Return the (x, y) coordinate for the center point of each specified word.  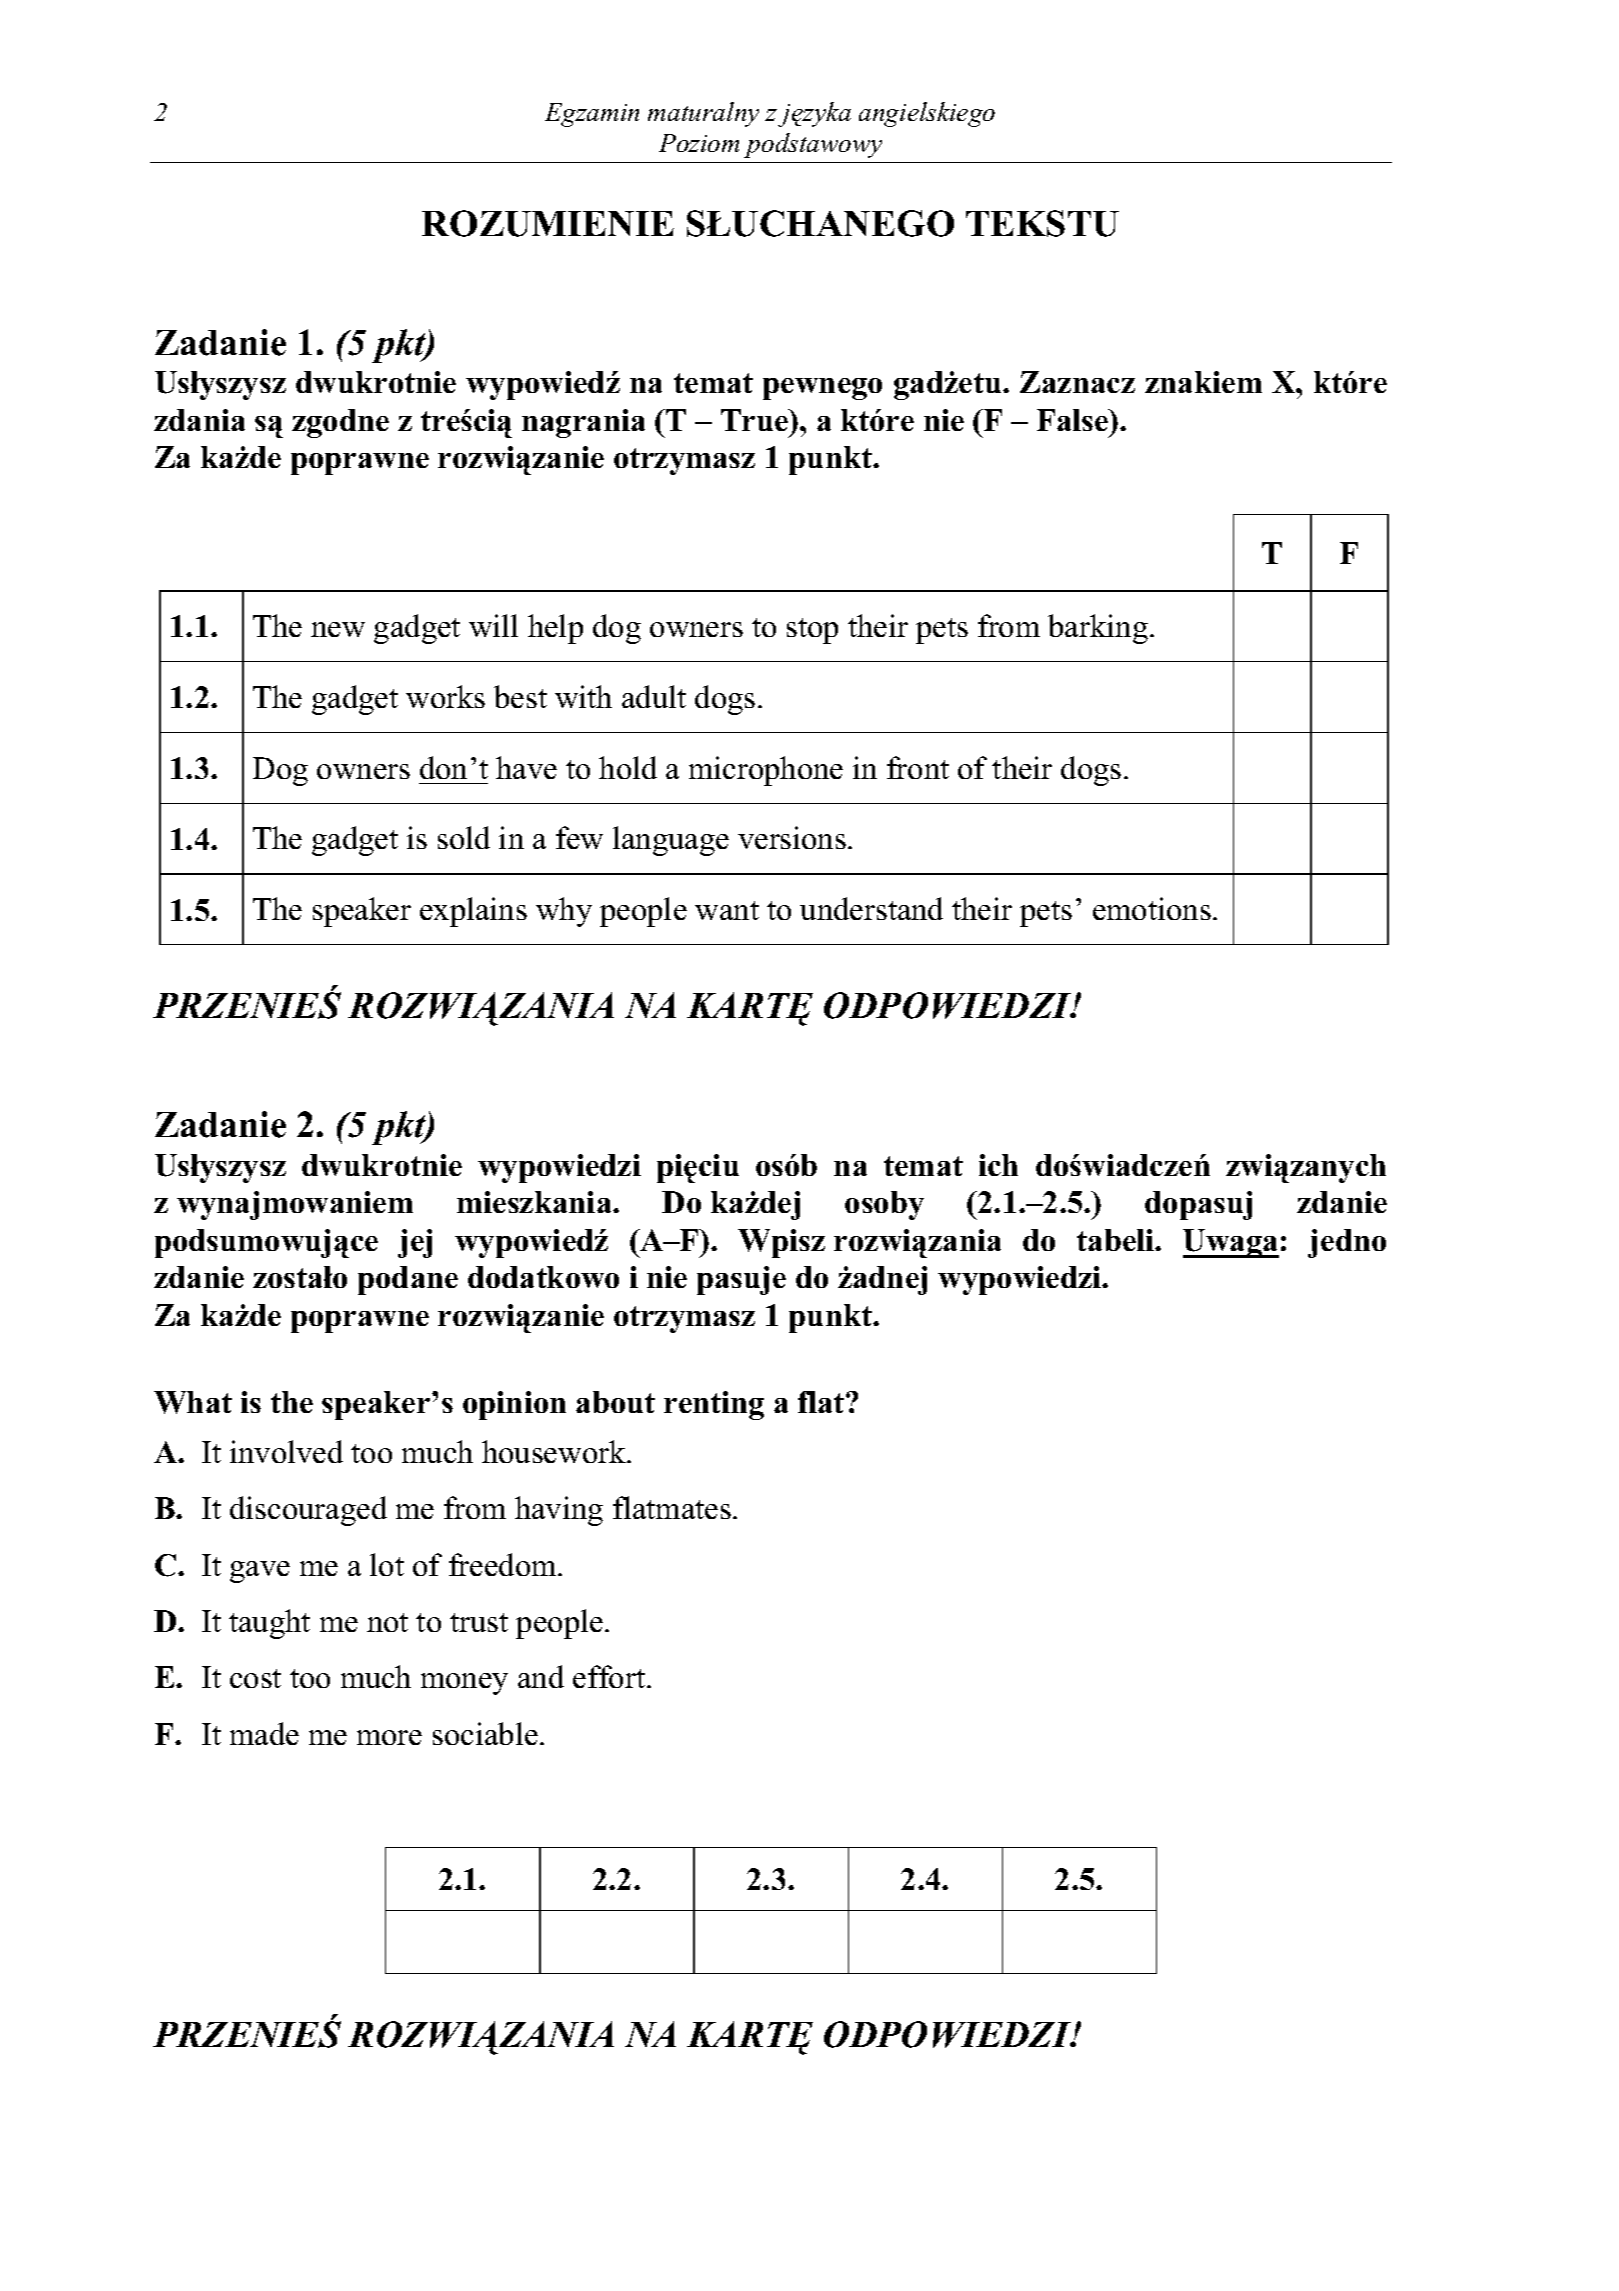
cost (255, 1678)
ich (998, 1165)
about (615, 1402)
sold (464, 837)
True (756, 420)
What (193, 1402)
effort (610, 1676)
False (1074, 420)
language (671, 841)
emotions (1152, 908)
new (338, 629)
